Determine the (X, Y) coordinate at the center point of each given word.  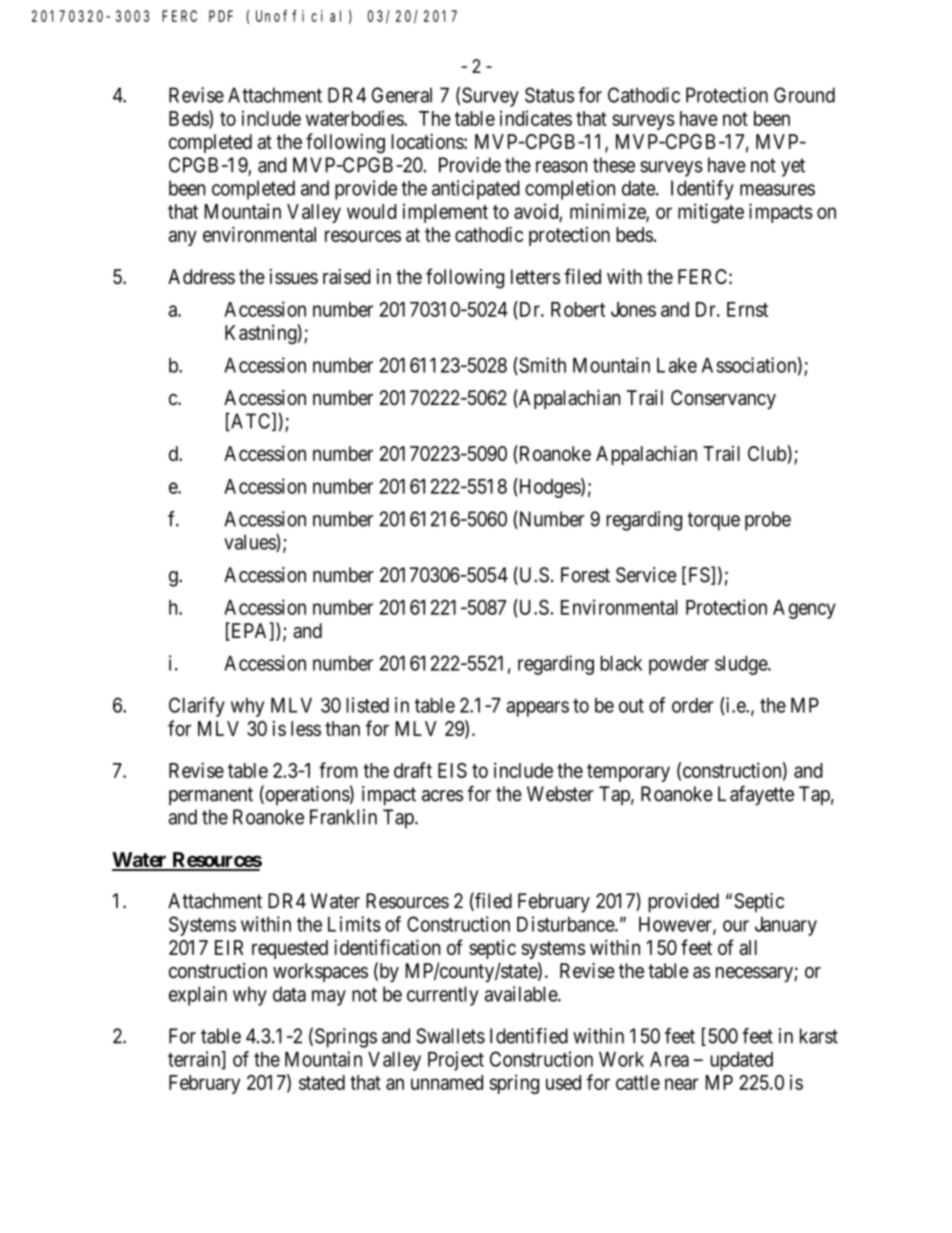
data (289, 994)
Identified (529, 1036)
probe (768, 521)
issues (294, 277)
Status (549, 95)
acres (442, 796)
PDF (221, 16)
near (682, 1084)
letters (535, 277)
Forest (585, 575)
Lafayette (756, 795)
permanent (211, 796)
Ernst (747, 309)
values (250, 543)
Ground (804, 95)
